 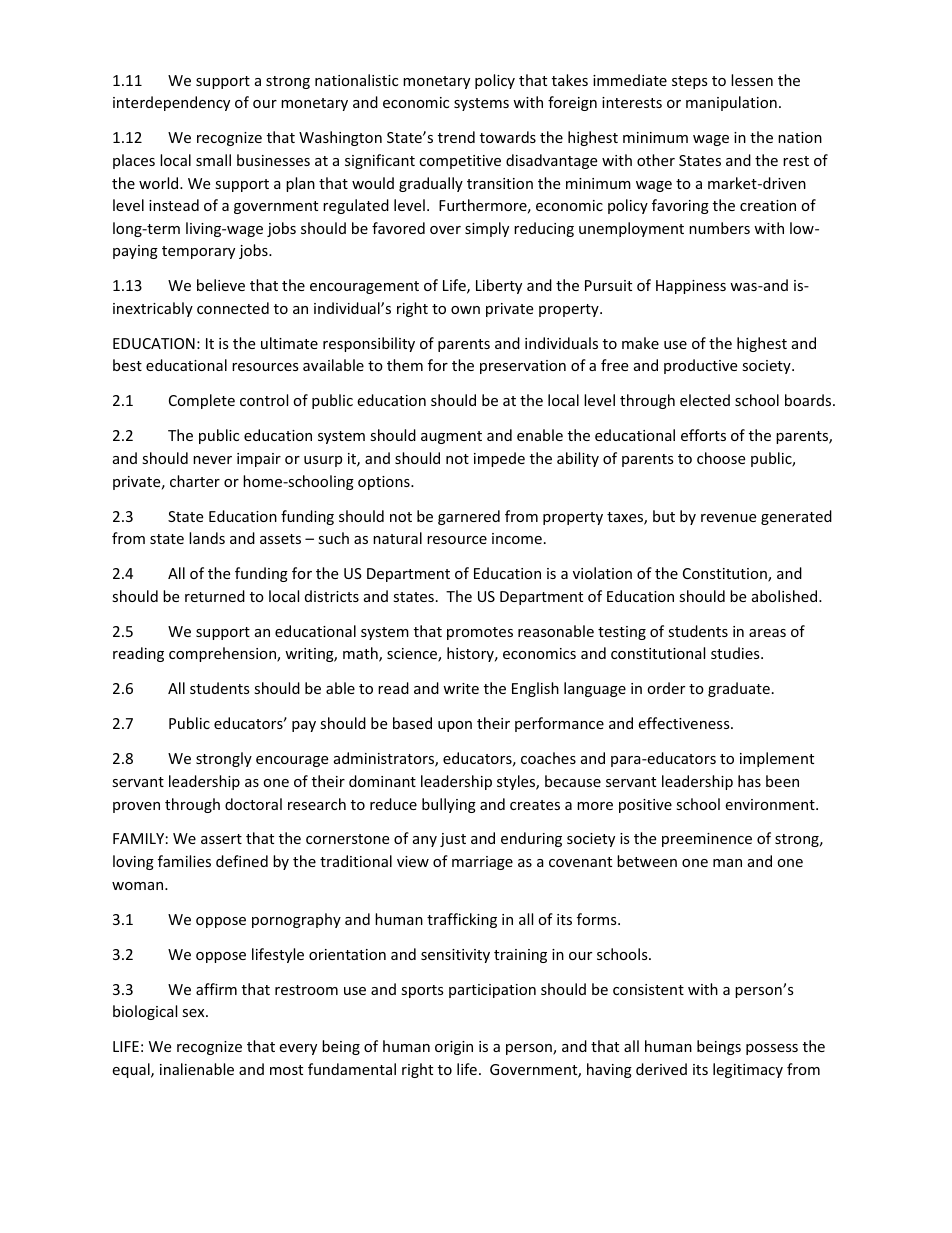 What do you see at coordinates (454, 1048) in the document?
I see `origin` at bounding box center [454, 1048].
